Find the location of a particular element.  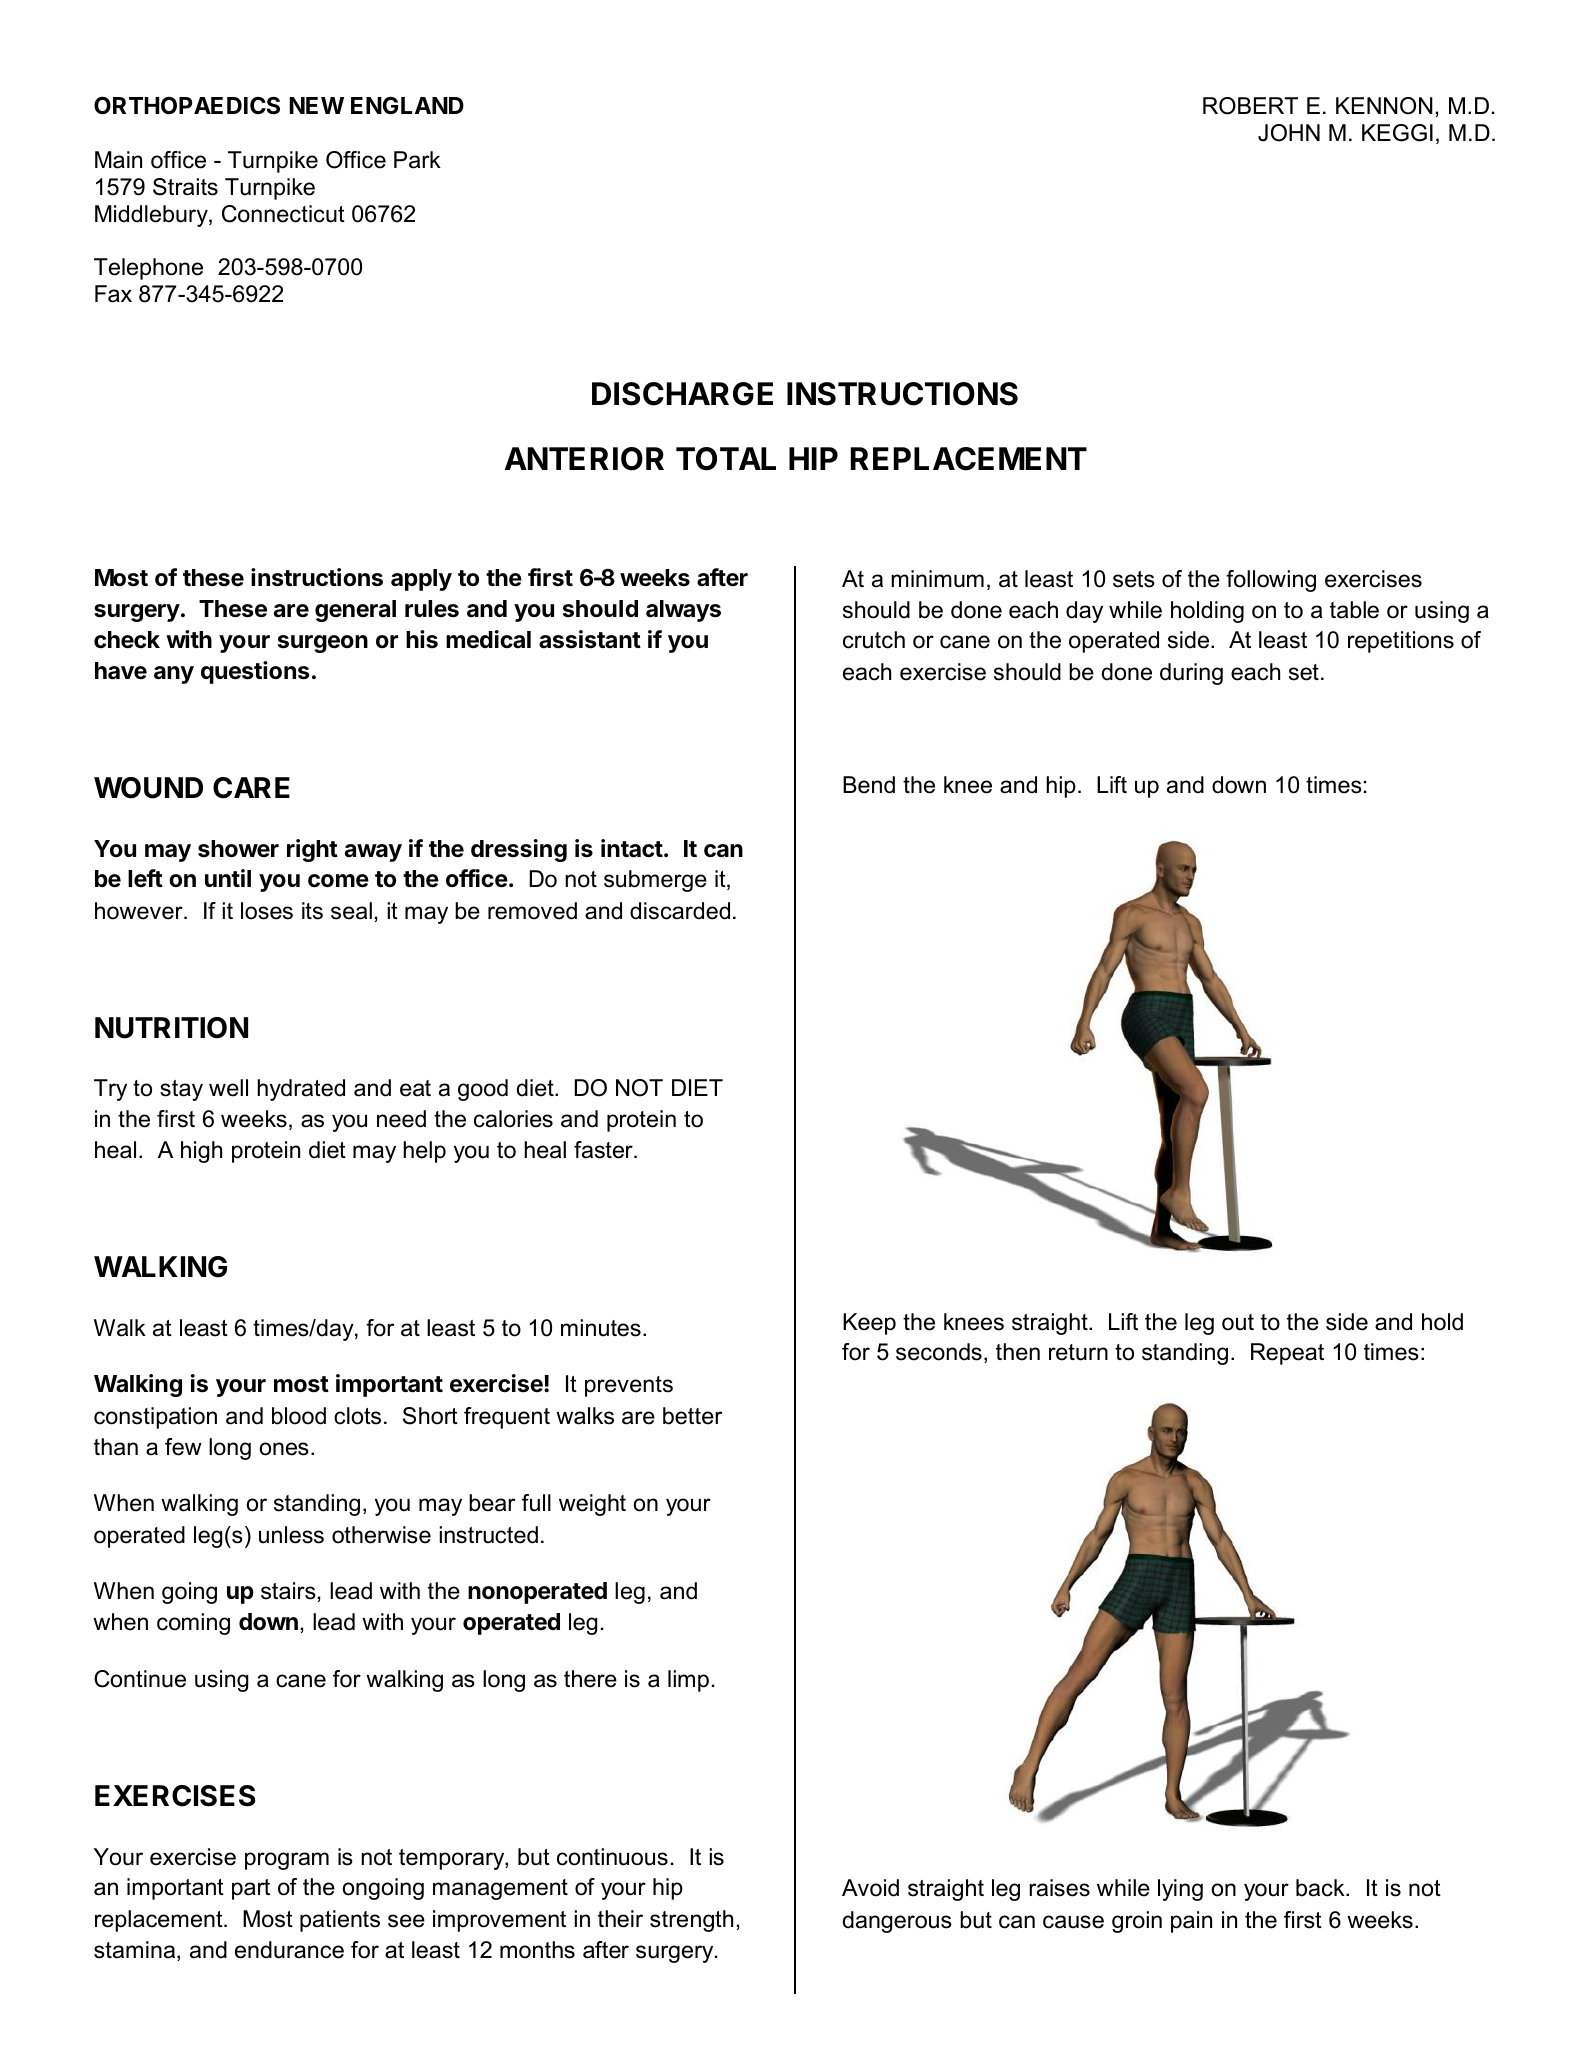

Connecticut is located at coordinates (283, 214).
